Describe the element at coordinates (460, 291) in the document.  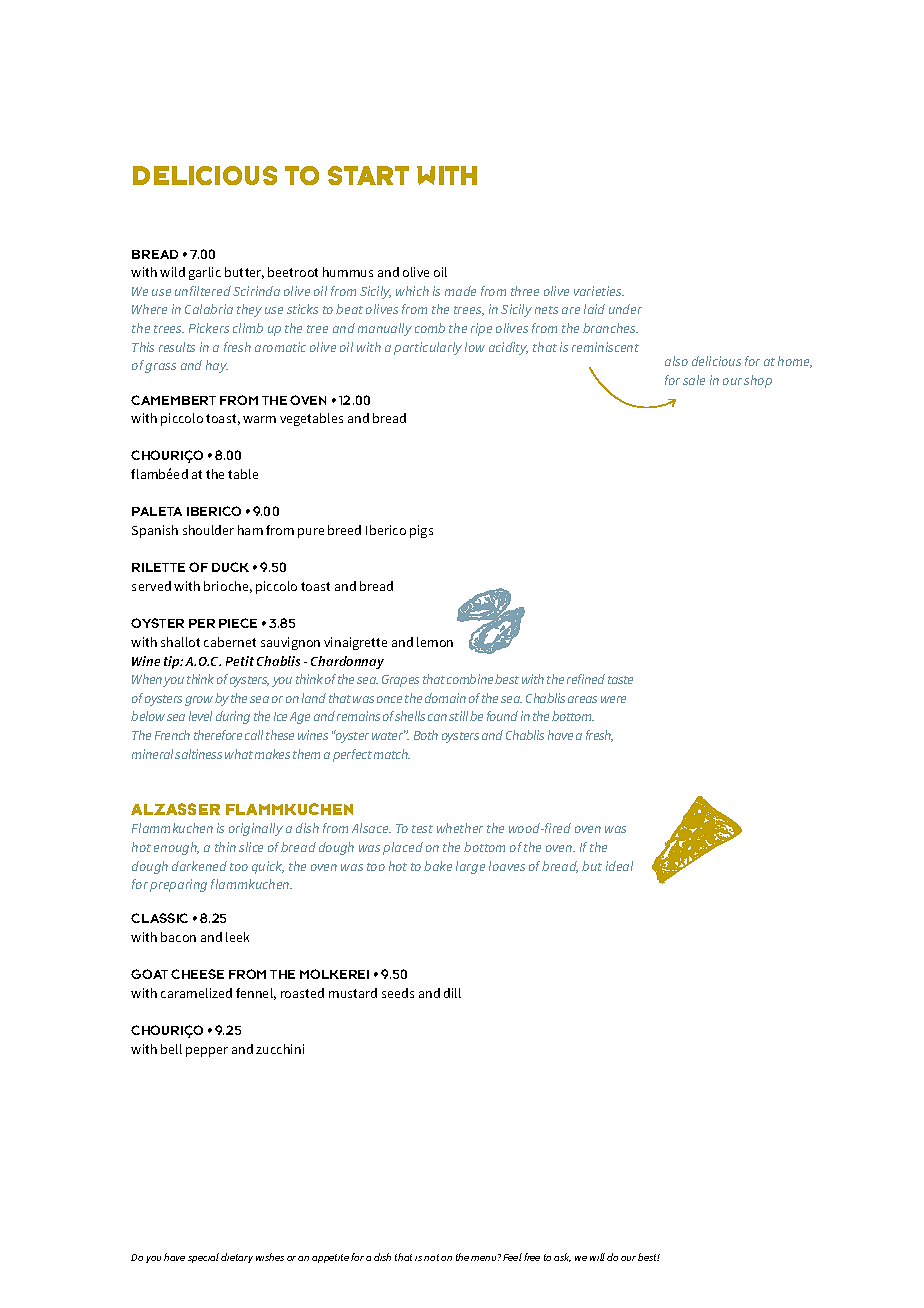
I see `made` at that location.
